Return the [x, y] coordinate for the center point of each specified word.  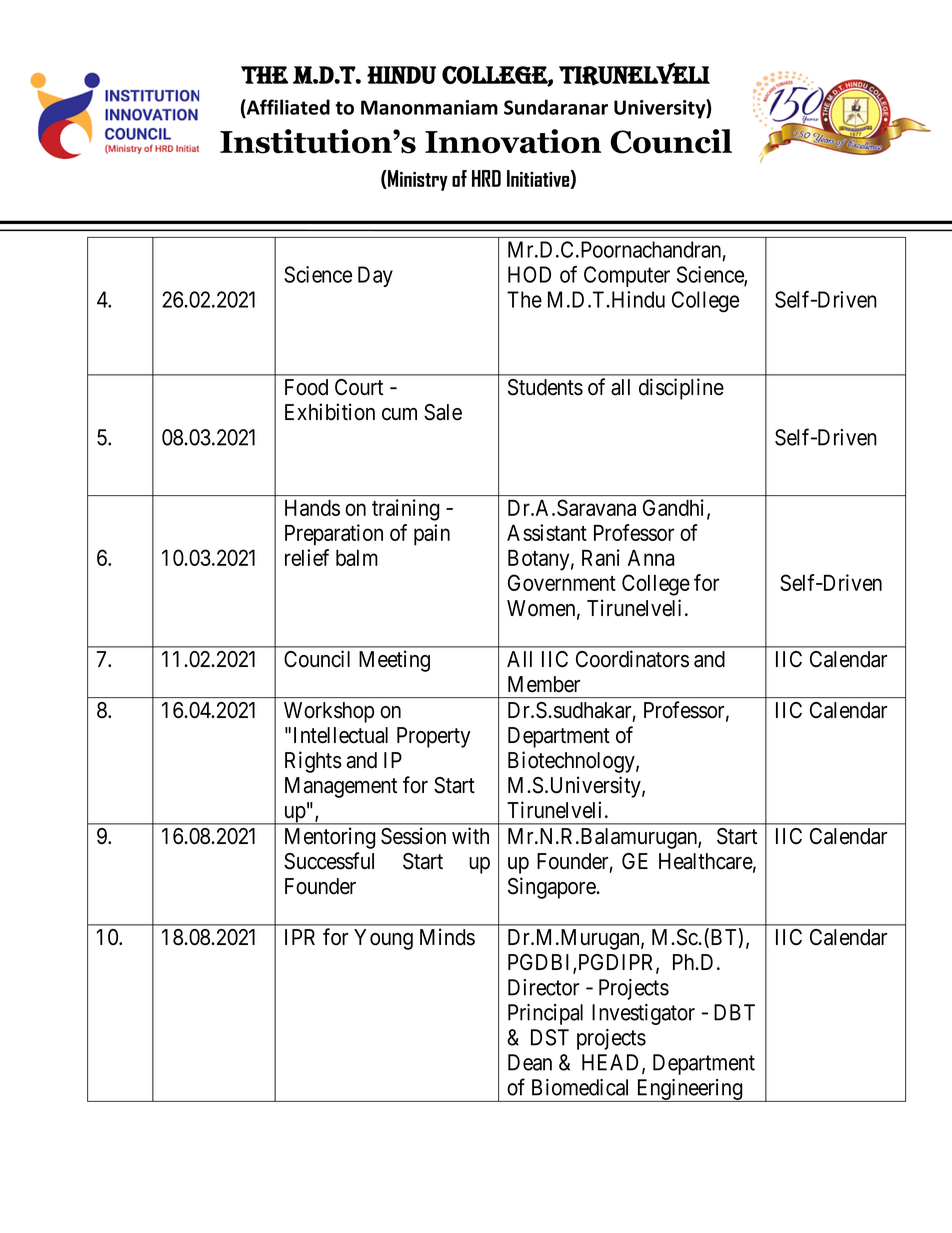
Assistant [547, 532]
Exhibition [330, 412]
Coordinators [632, 659]
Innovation [513, 141]
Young [383, 939]
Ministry [417, 180]
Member [544, 684]
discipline [681, 389]
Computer [627, 276]
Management [341, 787]
